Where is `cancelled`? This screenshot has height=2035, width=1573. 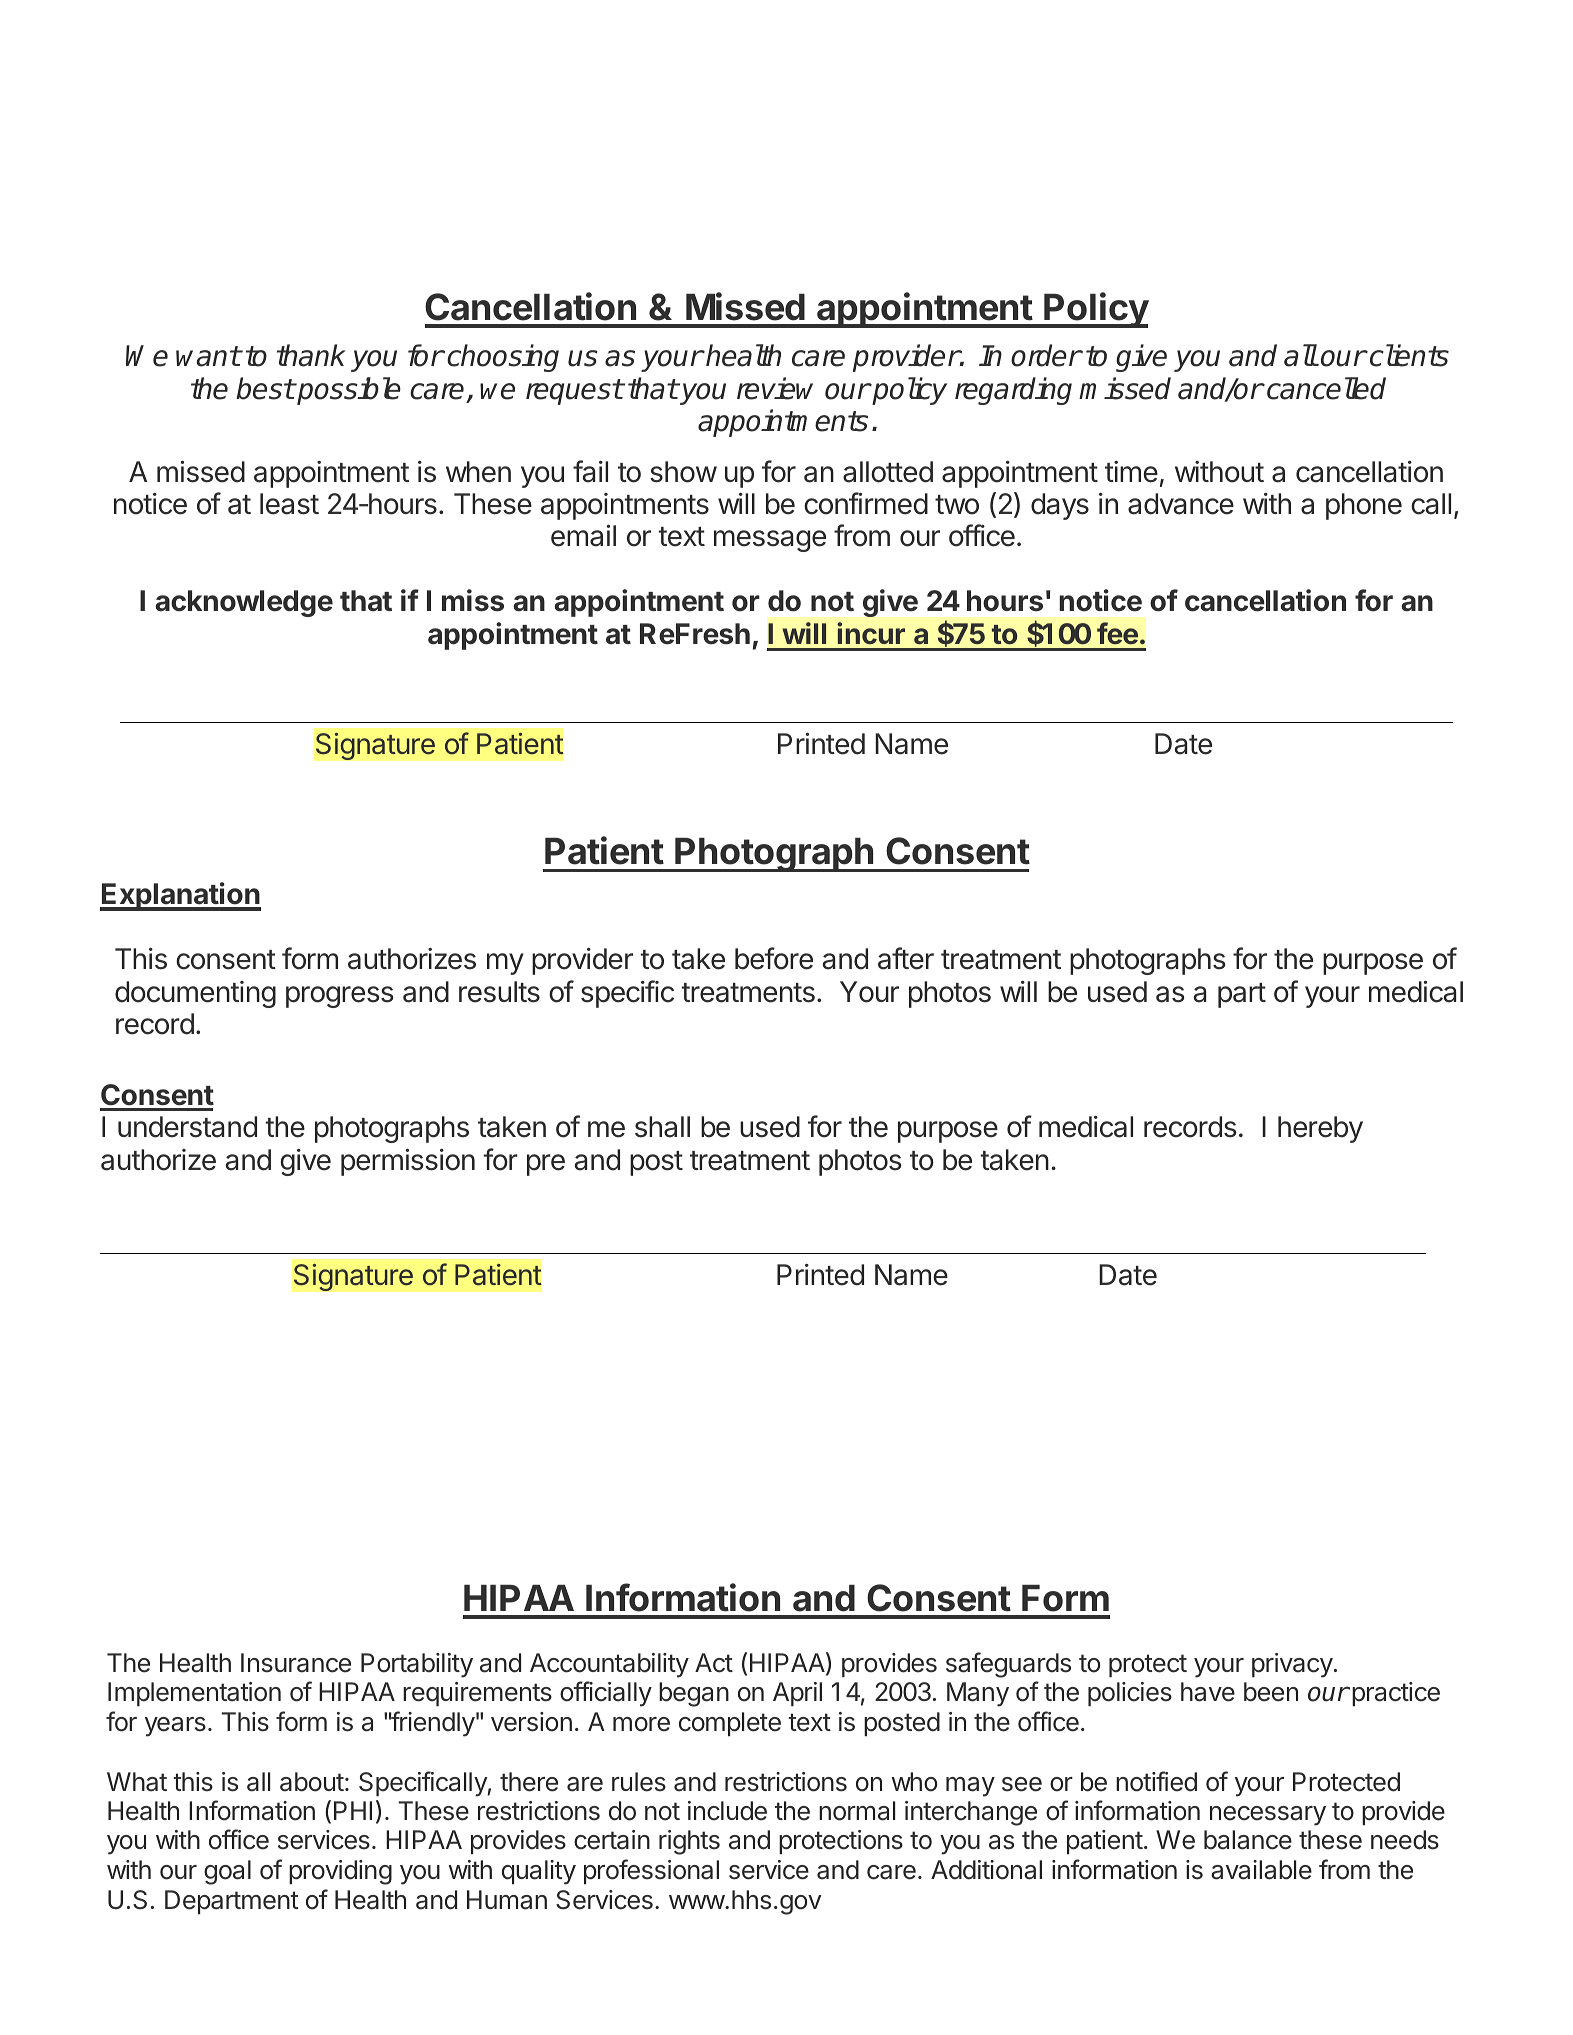
cancelled is located at coordinates (1326, 388).
